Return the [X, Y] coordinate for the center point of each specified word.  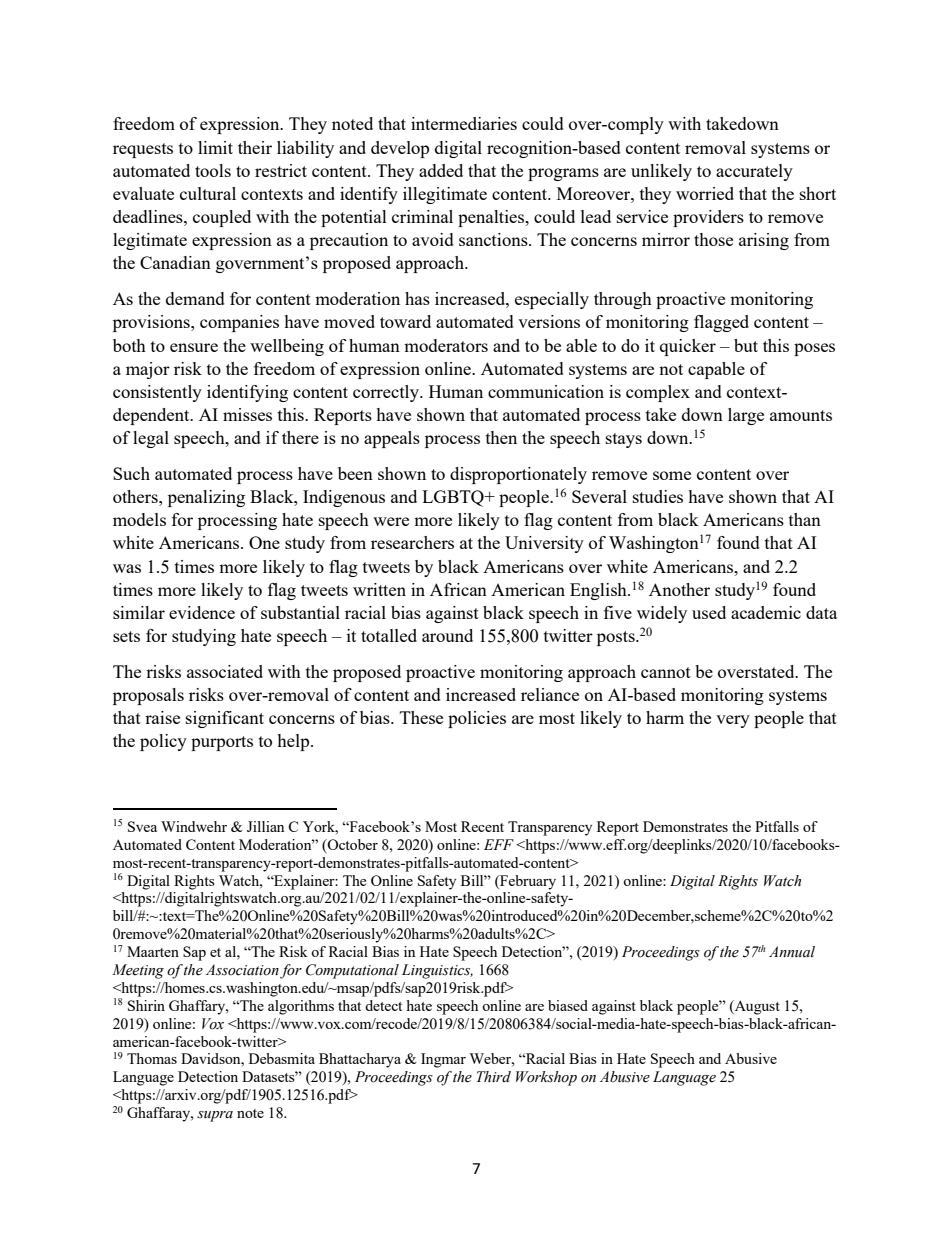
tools [213, 170]
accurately [754, 172]
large [746, 416]
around [447, 635]
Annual [792, 952]
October [352, 844]
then [501, 437]
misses [247, 414]
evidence [202, 612]
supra [215, 1116]
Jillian [265, 826]
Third [494, 1076]
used [709, 612]
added [441, 170]
